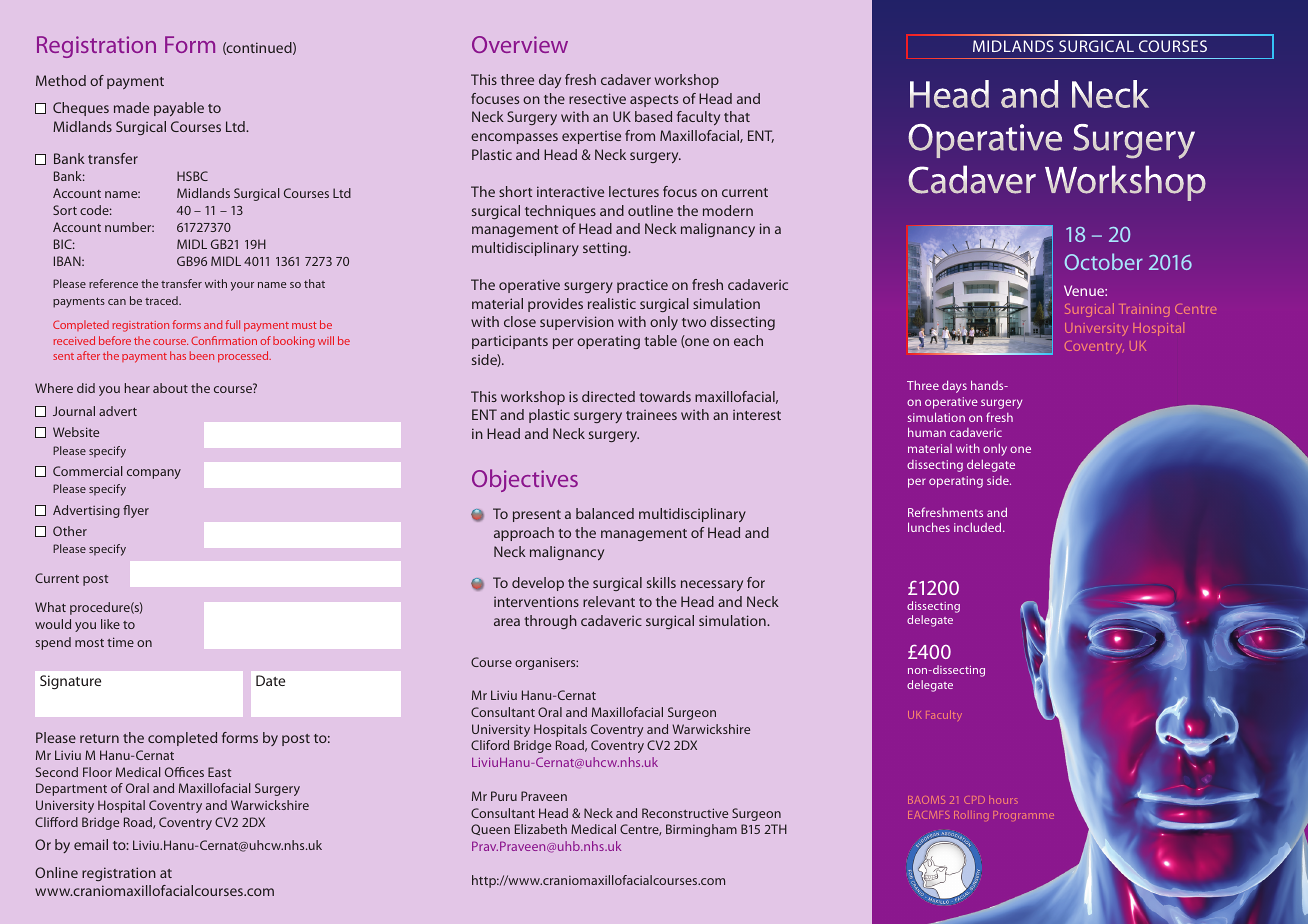 The image size is (1308, 924). Describe the element at coordinates (654, 101) in the page. I see `aspects` at that location.
